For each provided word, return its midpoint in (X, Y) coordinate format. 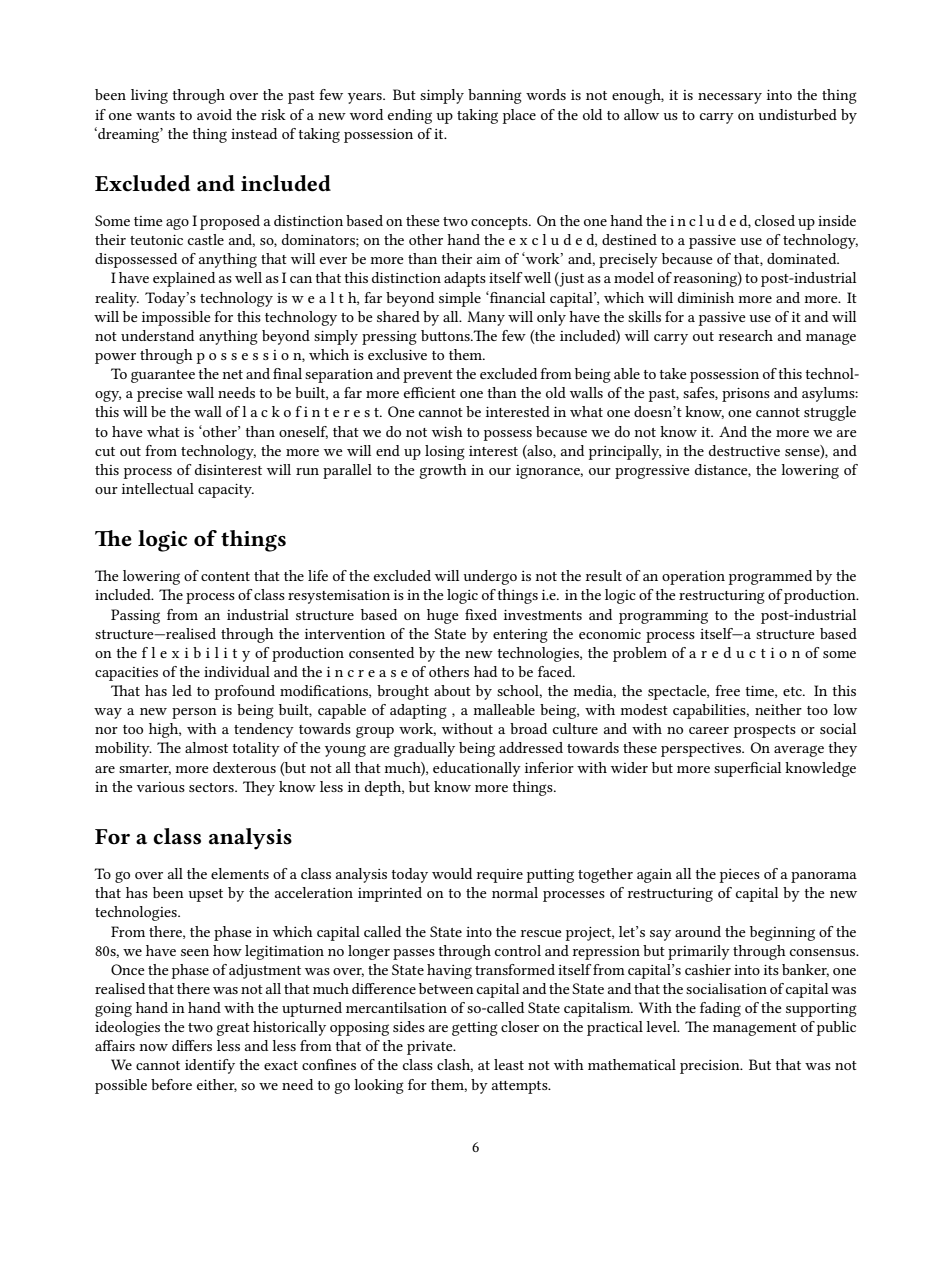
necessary (730, 98)
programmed (770, 577)
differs (192, 1045)
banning (495, 96)
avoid (214, 114)
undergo (490, 577)
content (225, 576)
